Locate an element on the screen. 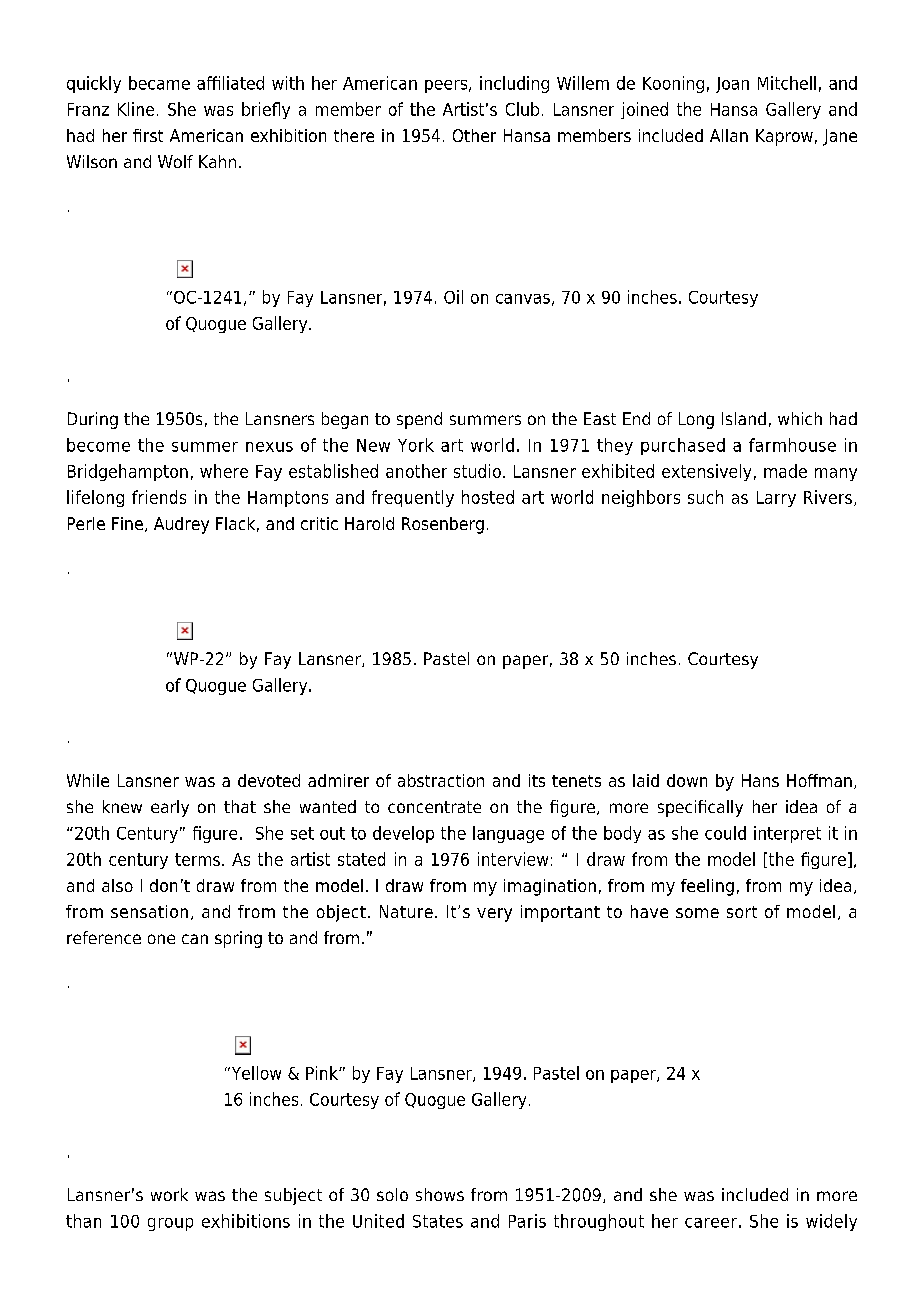  Audrey is located at coordinates (181, 525).
